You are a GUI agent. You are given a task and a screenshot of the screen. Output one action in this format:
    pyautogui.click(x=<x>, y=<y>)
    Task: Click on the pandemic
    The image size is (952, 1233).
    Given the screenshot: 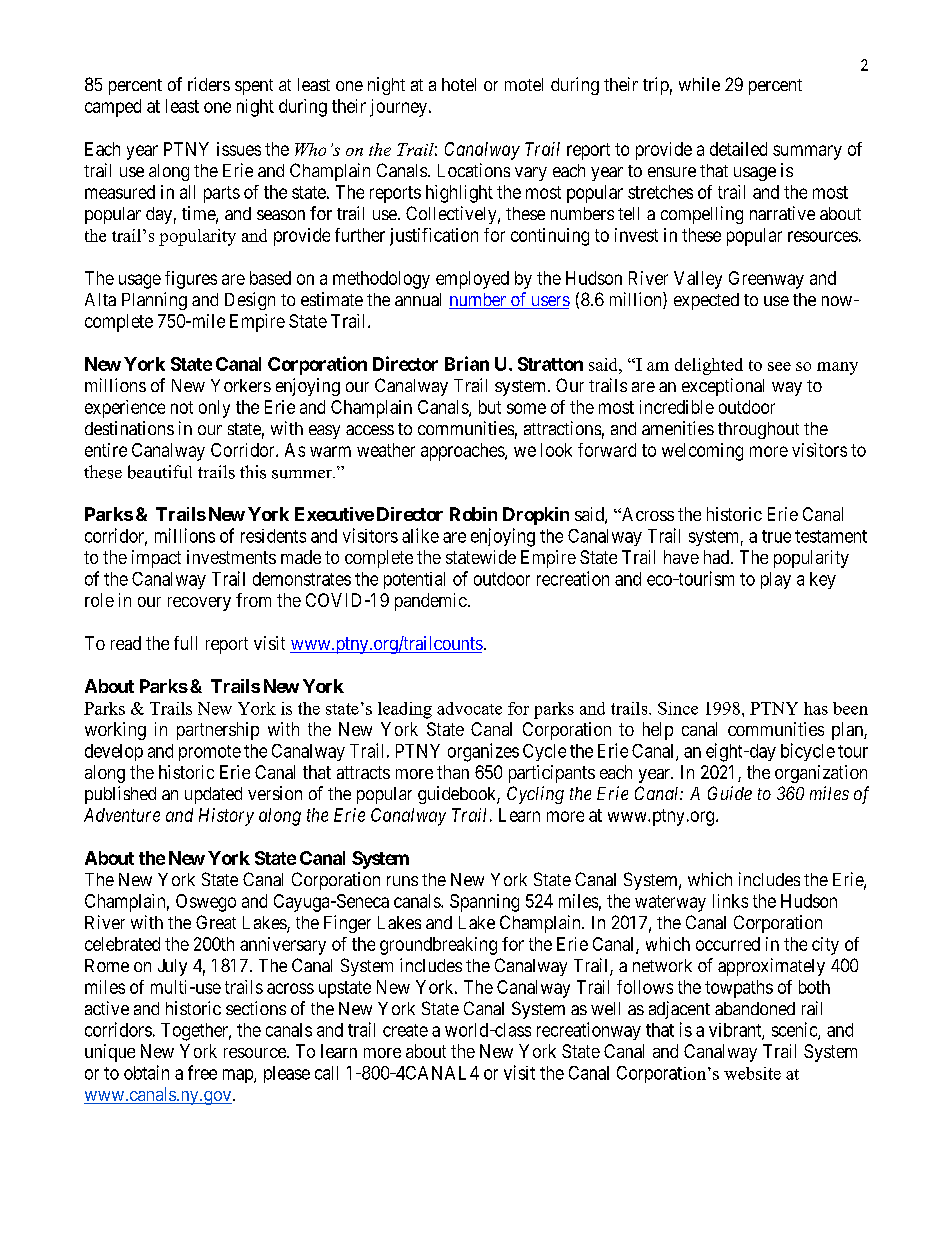 What is the action you would take?
    pyautogui.click(x=431, y=602)
